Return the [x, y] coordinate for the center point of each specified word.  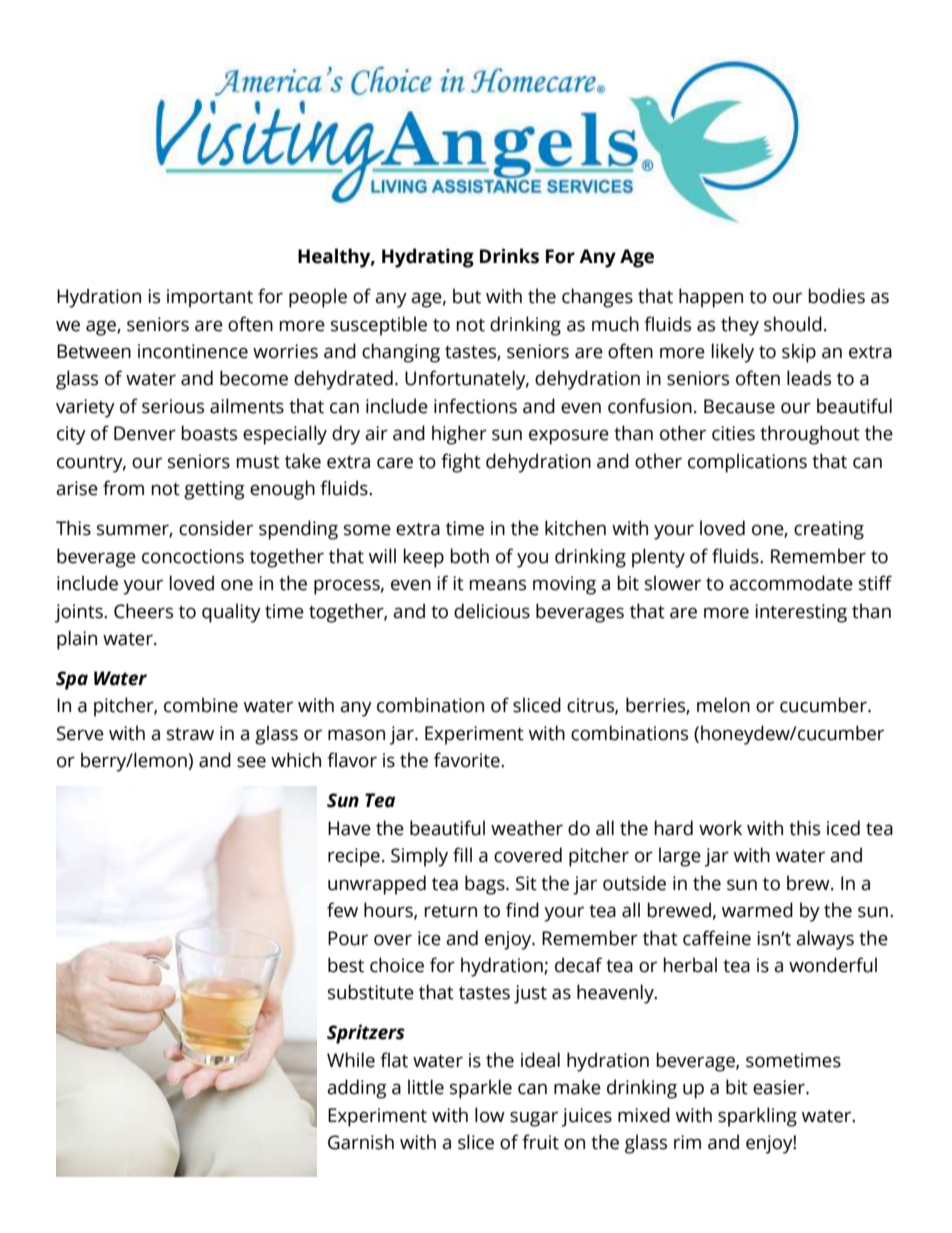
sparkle [481, 1089]
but [467, 296]
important [210, 298]
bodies [837, 296]
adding [357, 1089]
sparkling [757, 1117]
